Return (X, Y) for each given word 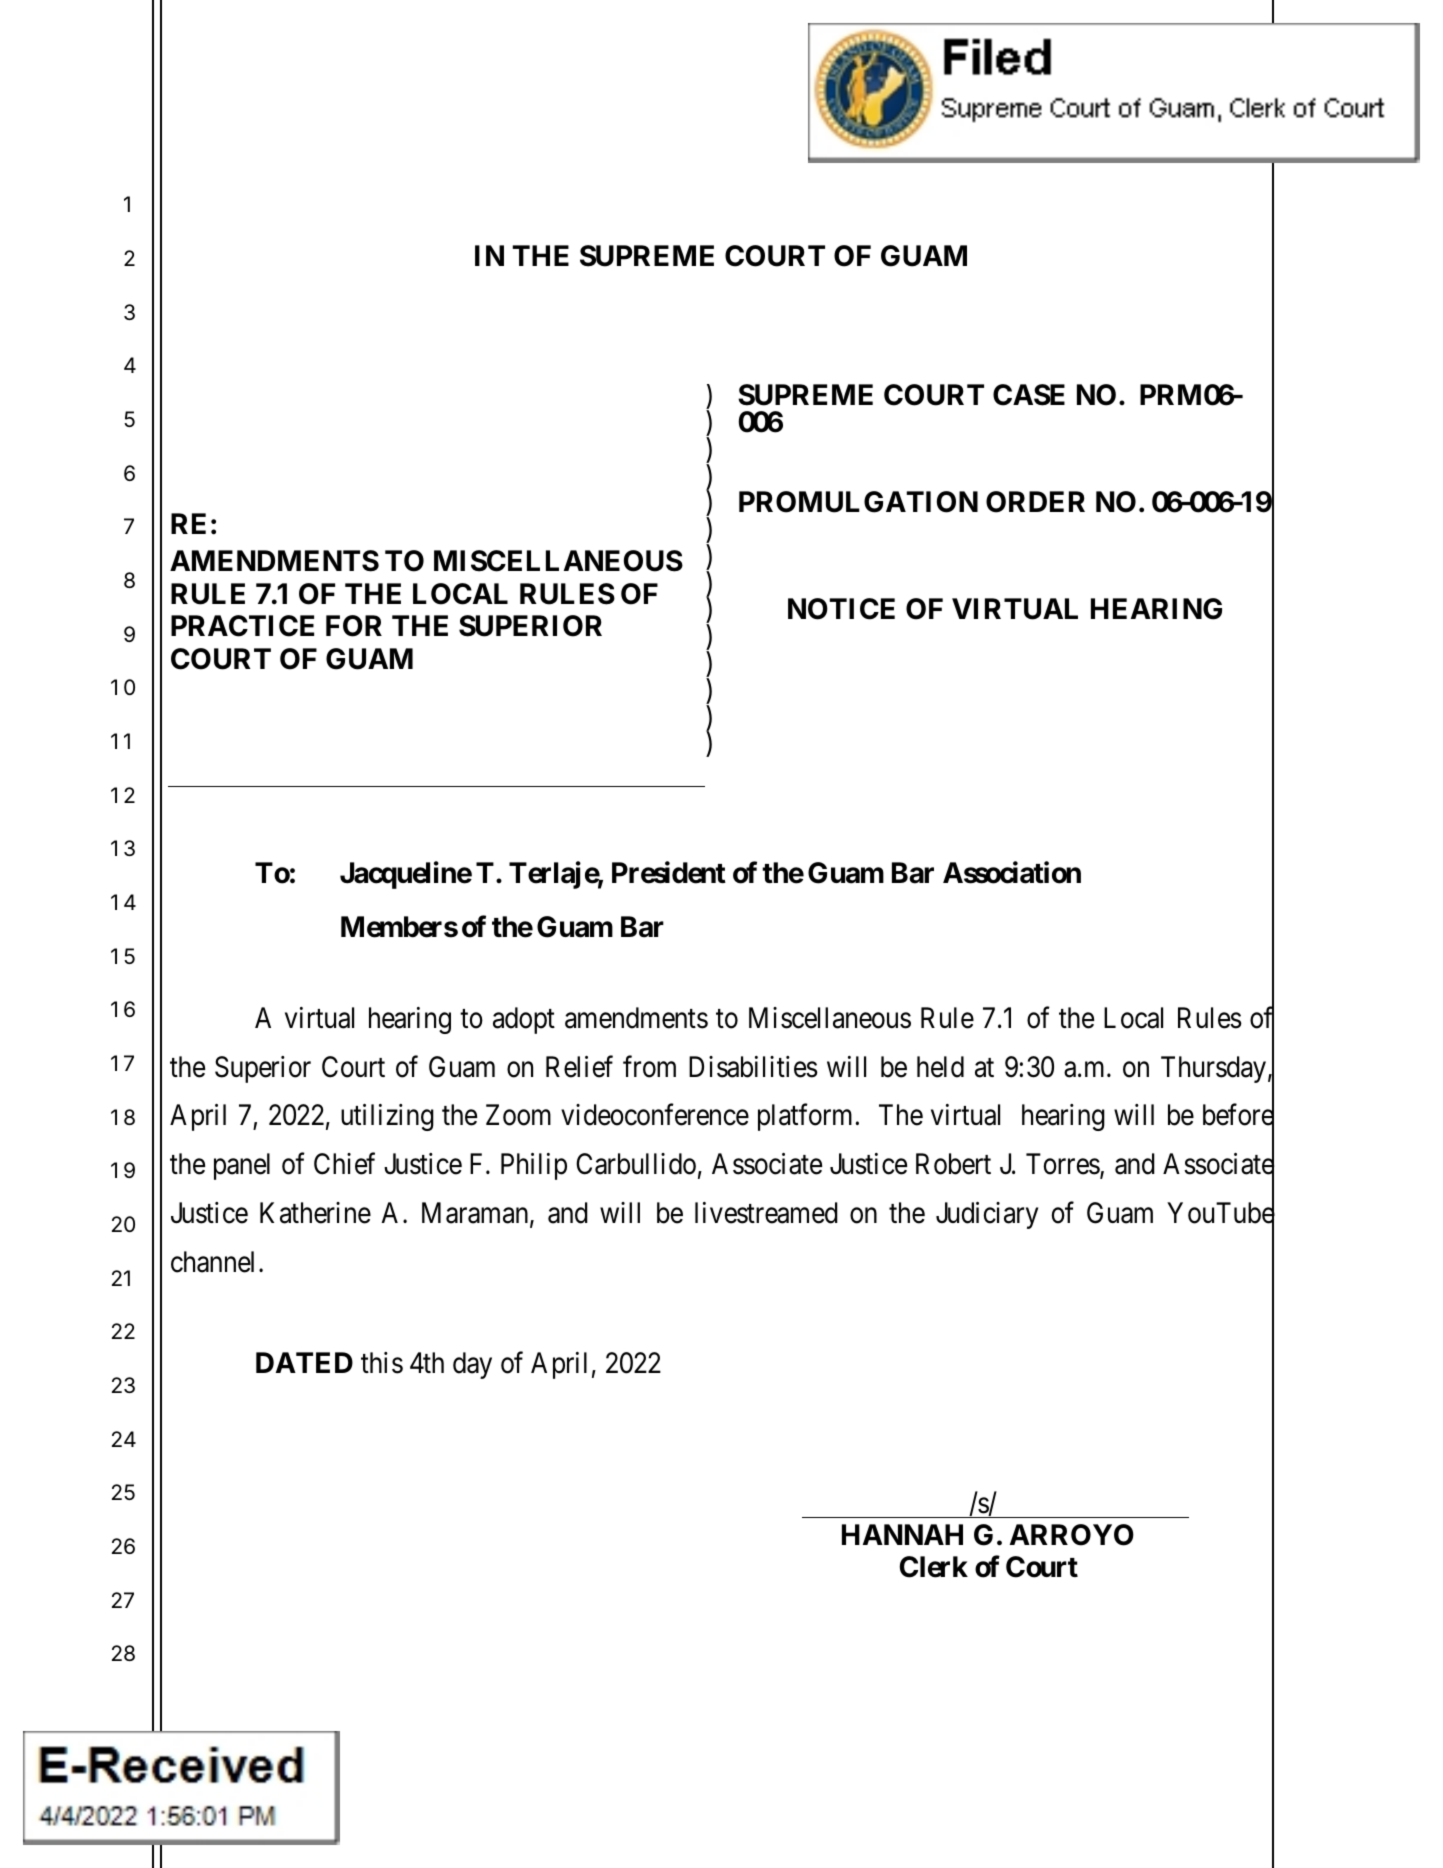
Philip (534, 1166)
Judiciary (987, 1215)
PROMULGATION (858, 502)
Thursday (1213, 1069)
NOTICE (841, 609)
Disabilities (753, 1067)
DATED (304, 1362)
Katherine (315, 1213)
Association (1012, 873)
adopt (524, 1020)
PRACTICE (242, 626)
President (669, 873)
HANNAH (902, 1534)
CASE (1029, 395)
